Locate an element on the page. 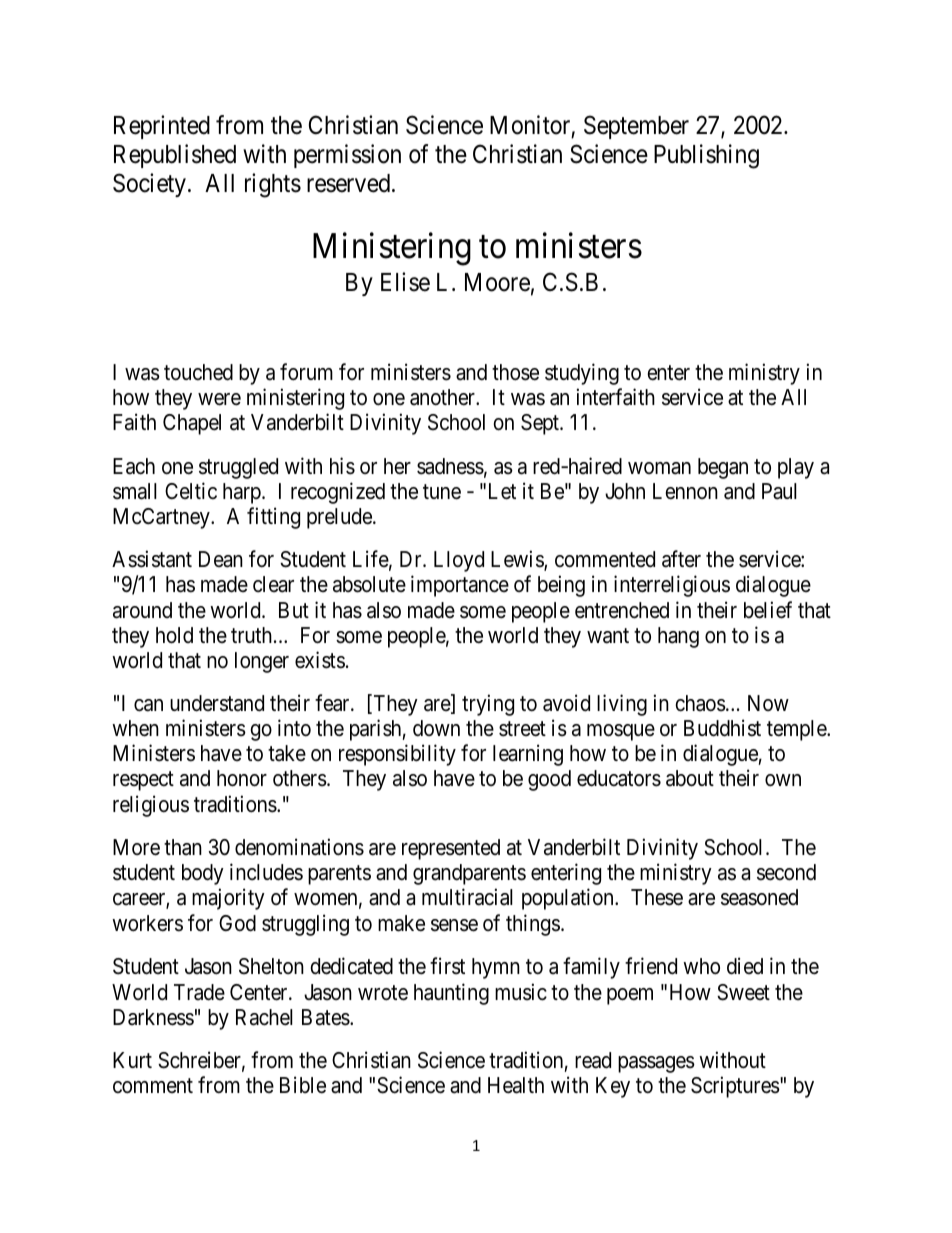 The height and width of the image is (1233, 952). importance is located at coordinates (460, 586).
